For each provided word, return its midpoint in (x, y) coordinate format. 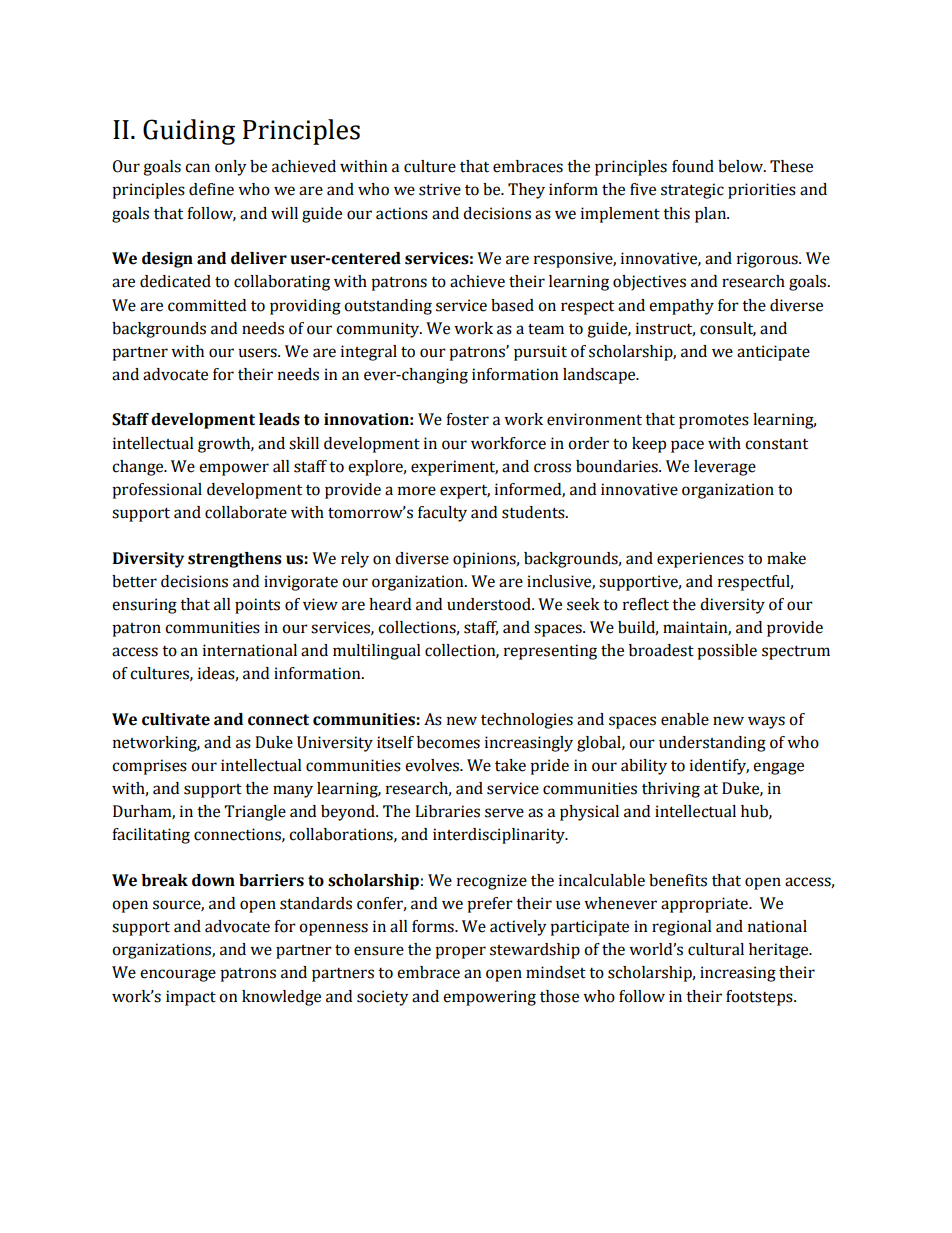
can (197, 168)
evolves (433, 765)
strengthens (235, 560)
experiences (700, 560)
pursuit (540, 353)
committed (207, 305)
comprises (149, 767)
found (693, 166)
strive (440, 189)
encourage (178, 975)
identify (719, 767)
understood (490, 604)
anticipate (773, 353)
